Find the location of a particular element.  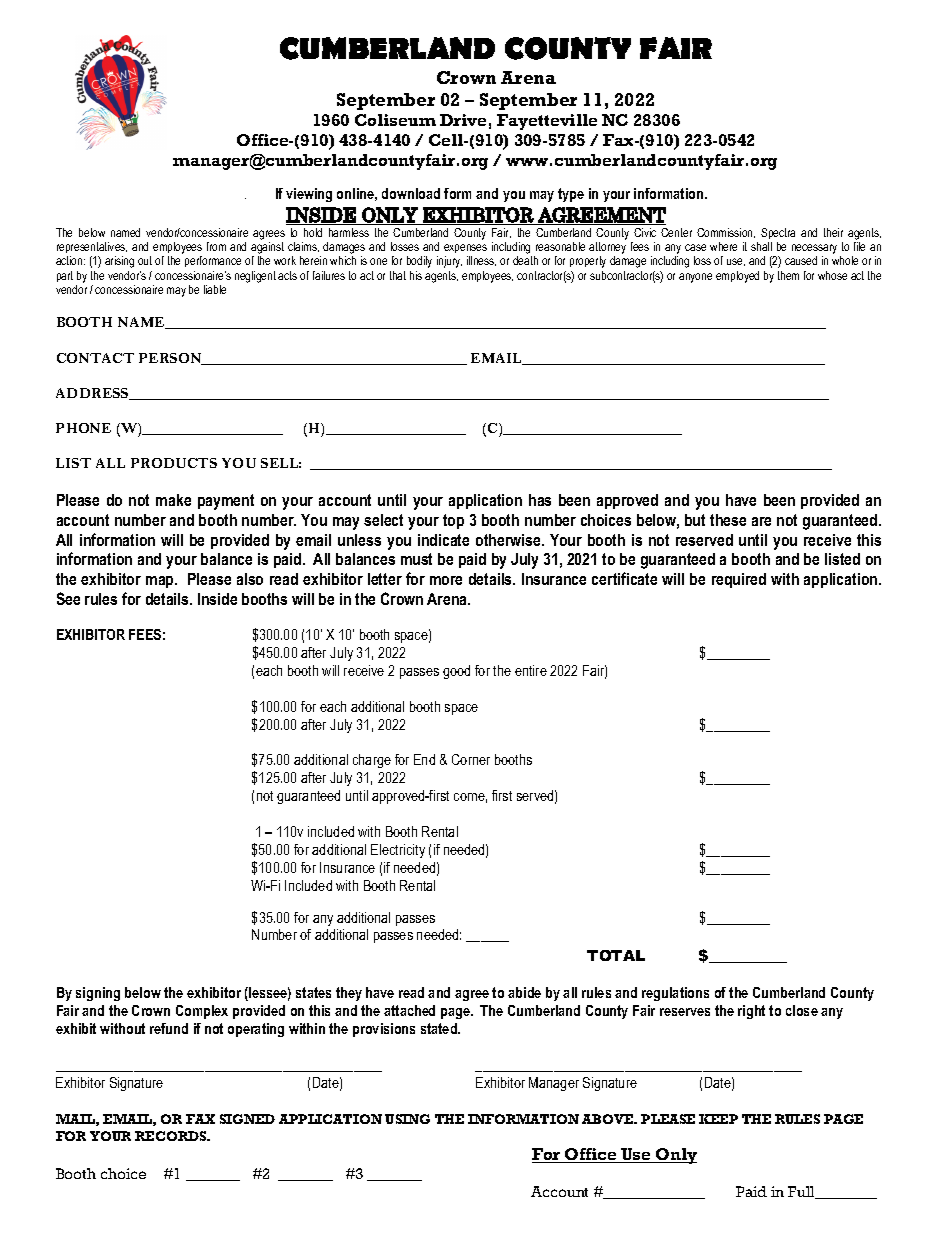

RECORDS is located at coordinates (172, 1136).
